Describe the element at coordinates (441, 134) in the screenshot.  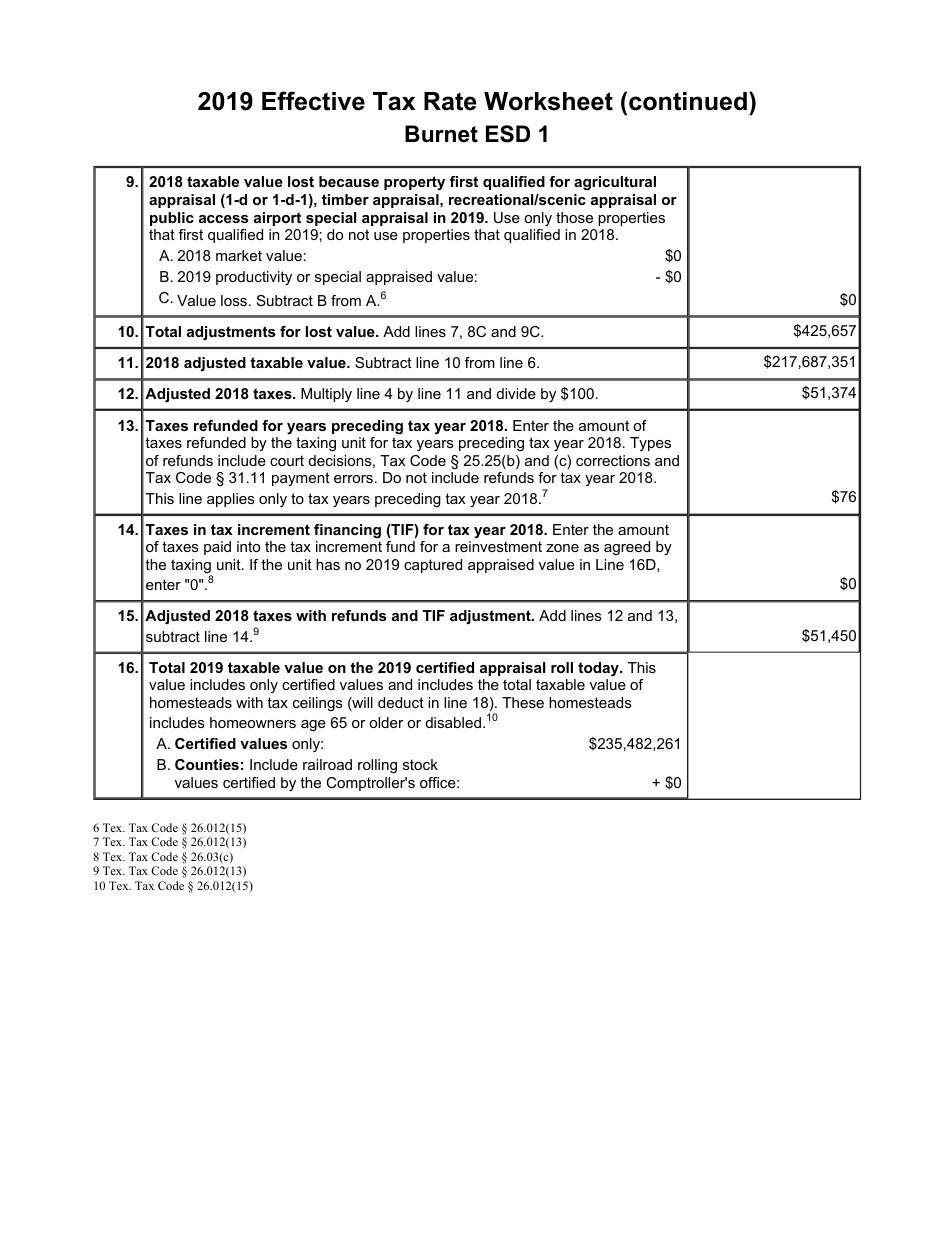
I see `Burnet` at that location.
